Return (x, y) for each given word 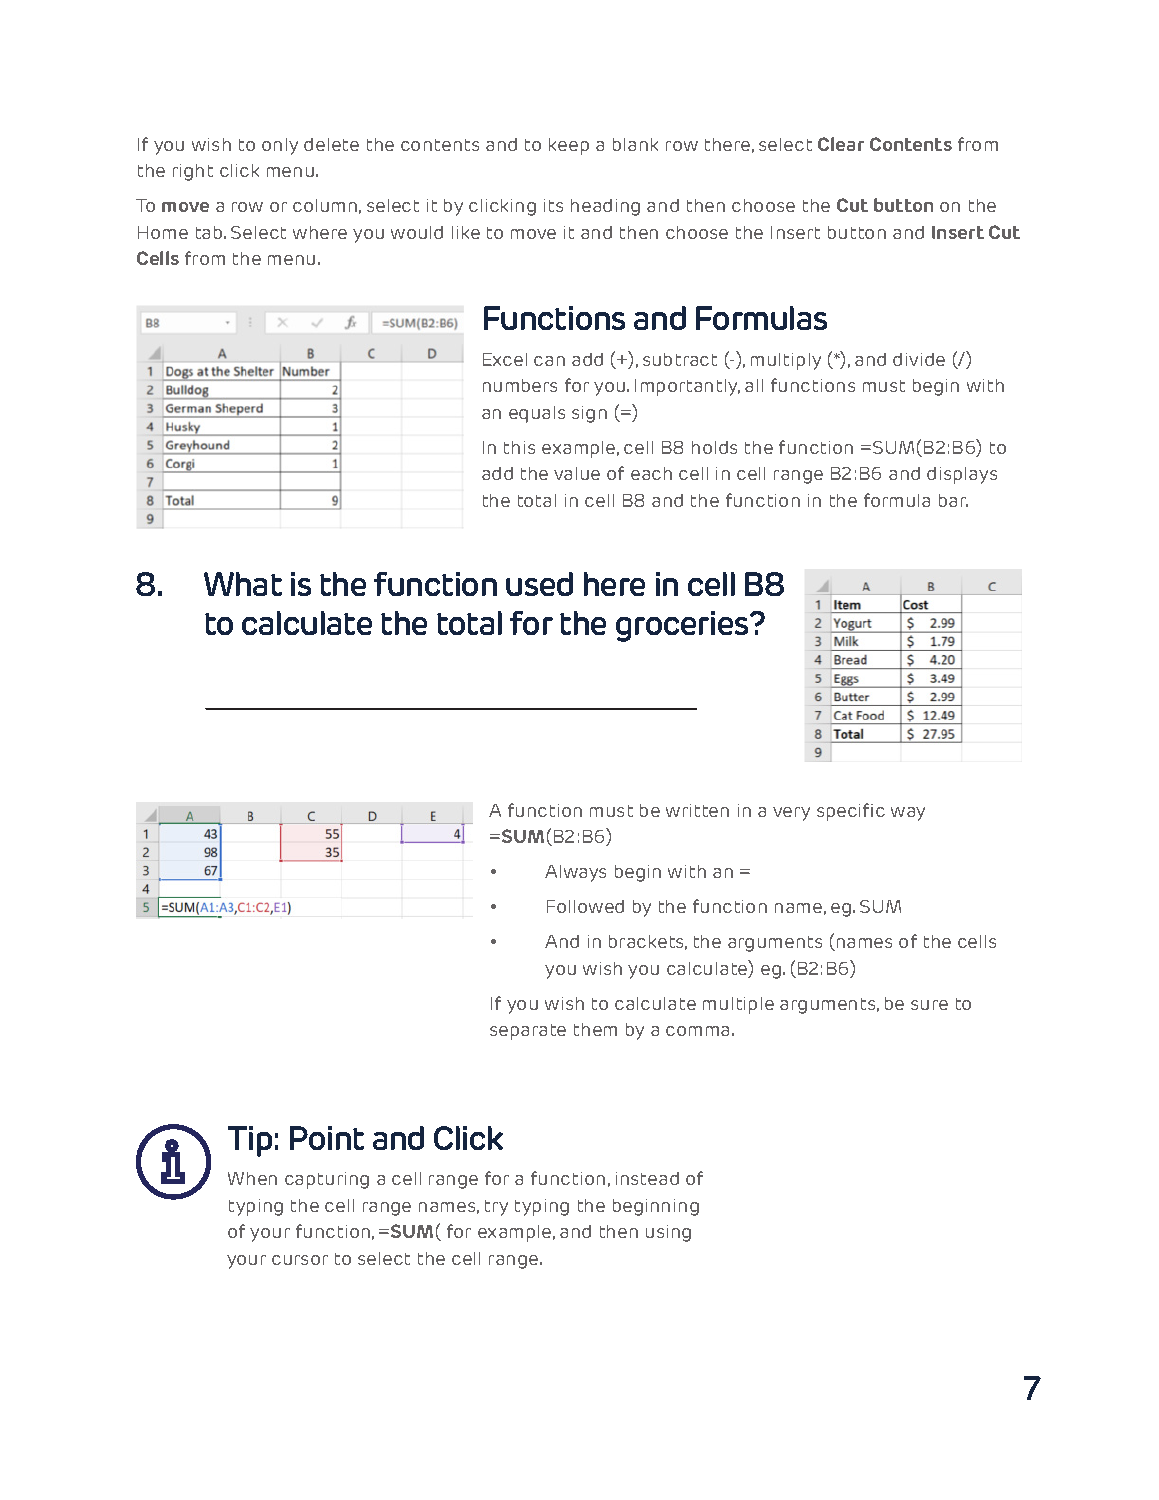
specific (851, 812)
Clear (841, 144)
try (496, 1208)
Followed (585, 906)
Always (575, 873)
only (280, 146)
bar (953, 500)
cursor (300, 1260)
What (243, 584)
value (577, 473)
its (553, 205)
